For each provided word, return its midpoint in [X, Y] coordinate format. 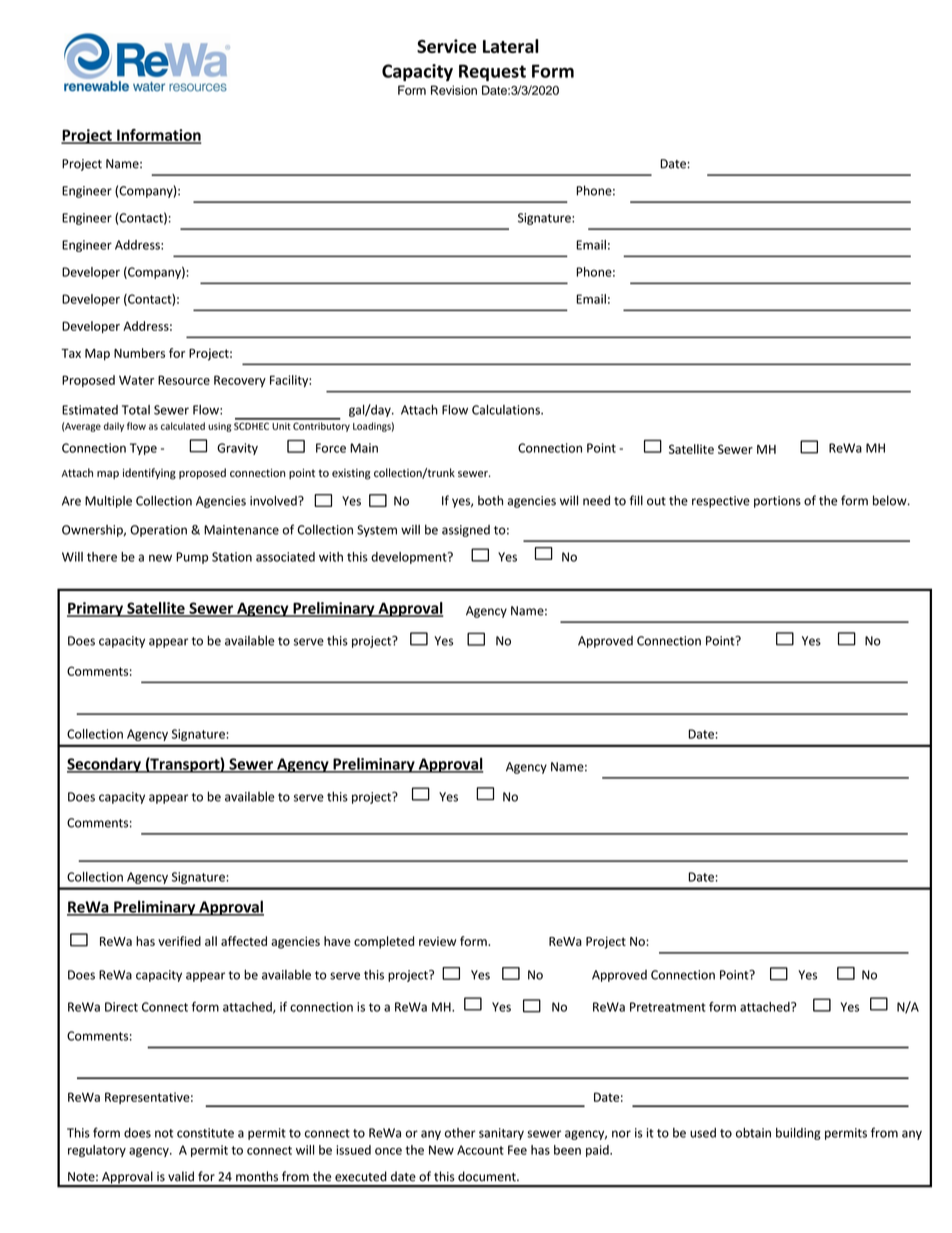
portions [777, 502]
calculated [183, 426]
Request [492, 72]
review [437, 941]
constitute [205, 1133]
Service [447, 46]
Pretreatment [668, 1007]
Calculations [507, 410]
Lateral [511, 46]
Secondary [105, 765]
